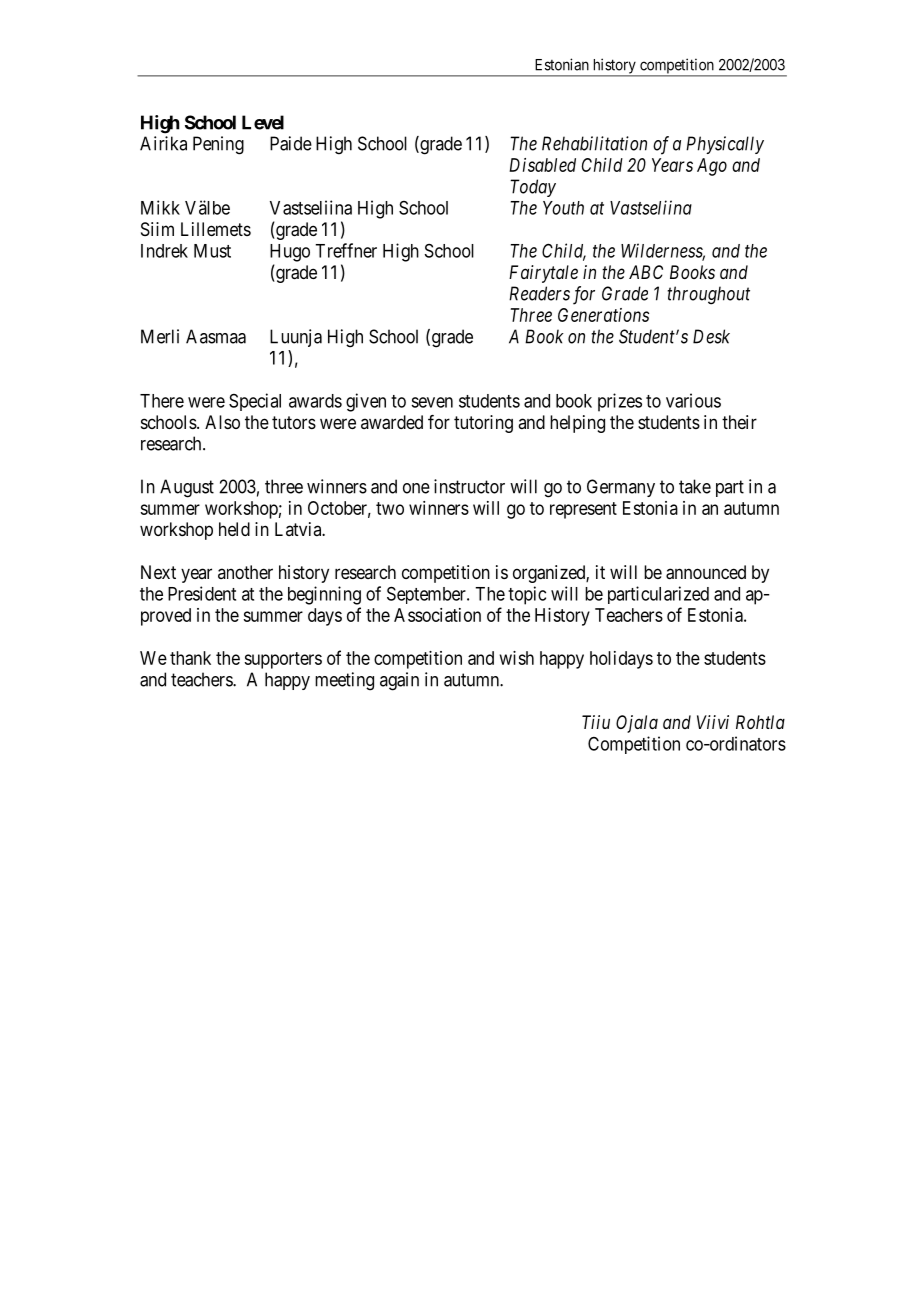 This screenshot has height=1308, width=924. Describe the element at coordinates (542, 165) in the screenshot. I see `Disabled` at that location.
